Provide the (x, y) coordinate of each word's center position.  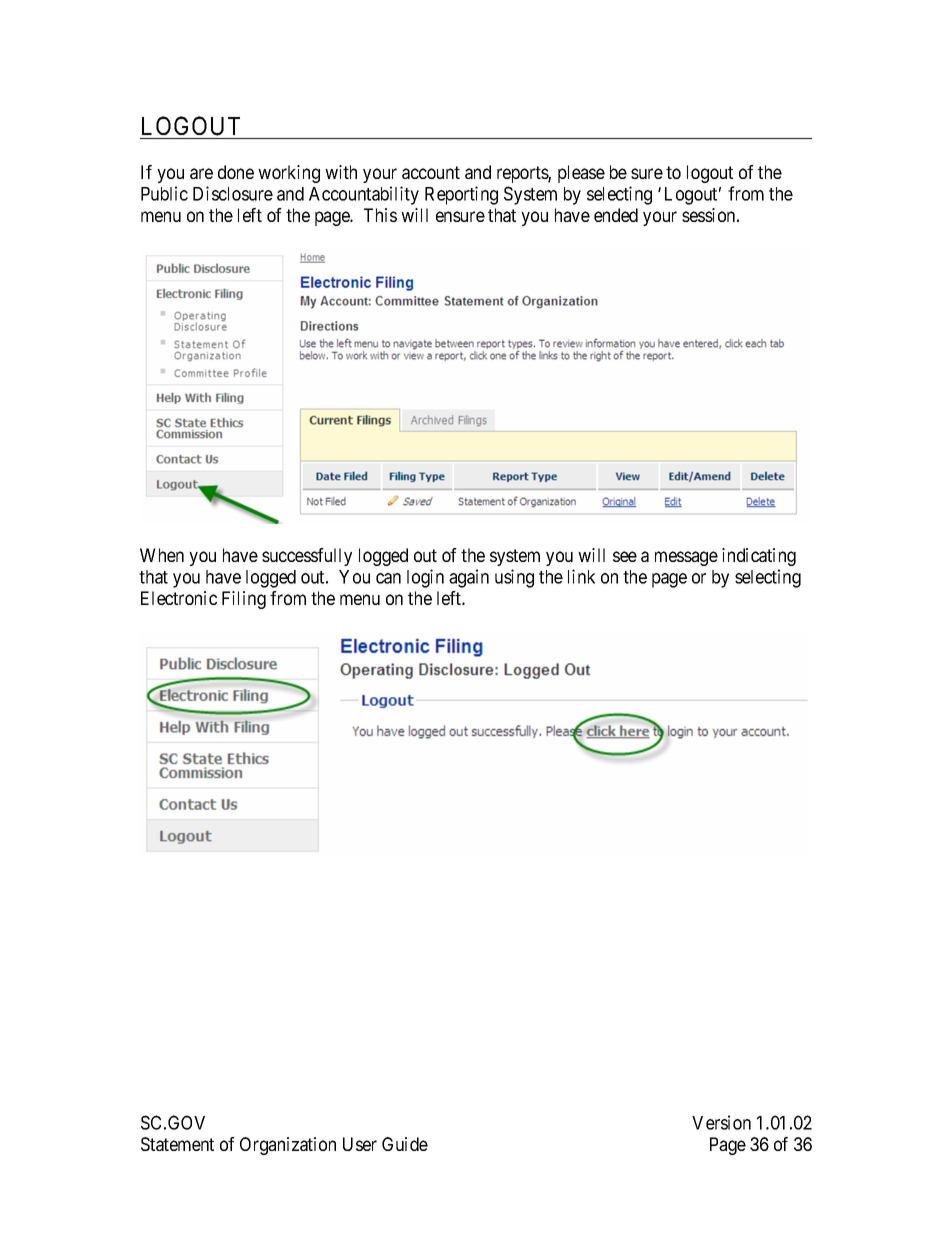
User (360, 1144)
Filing (244, 600)
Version (721, 1122)
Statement (177, 1144)
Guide (405, 1144)
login (425, 578)
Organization (288, 1146)
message (686, 558)
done (236, 172)
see (625, 556)
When (162, 555)
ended (616, 215)
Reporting (461, 195)
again (469, 578)
